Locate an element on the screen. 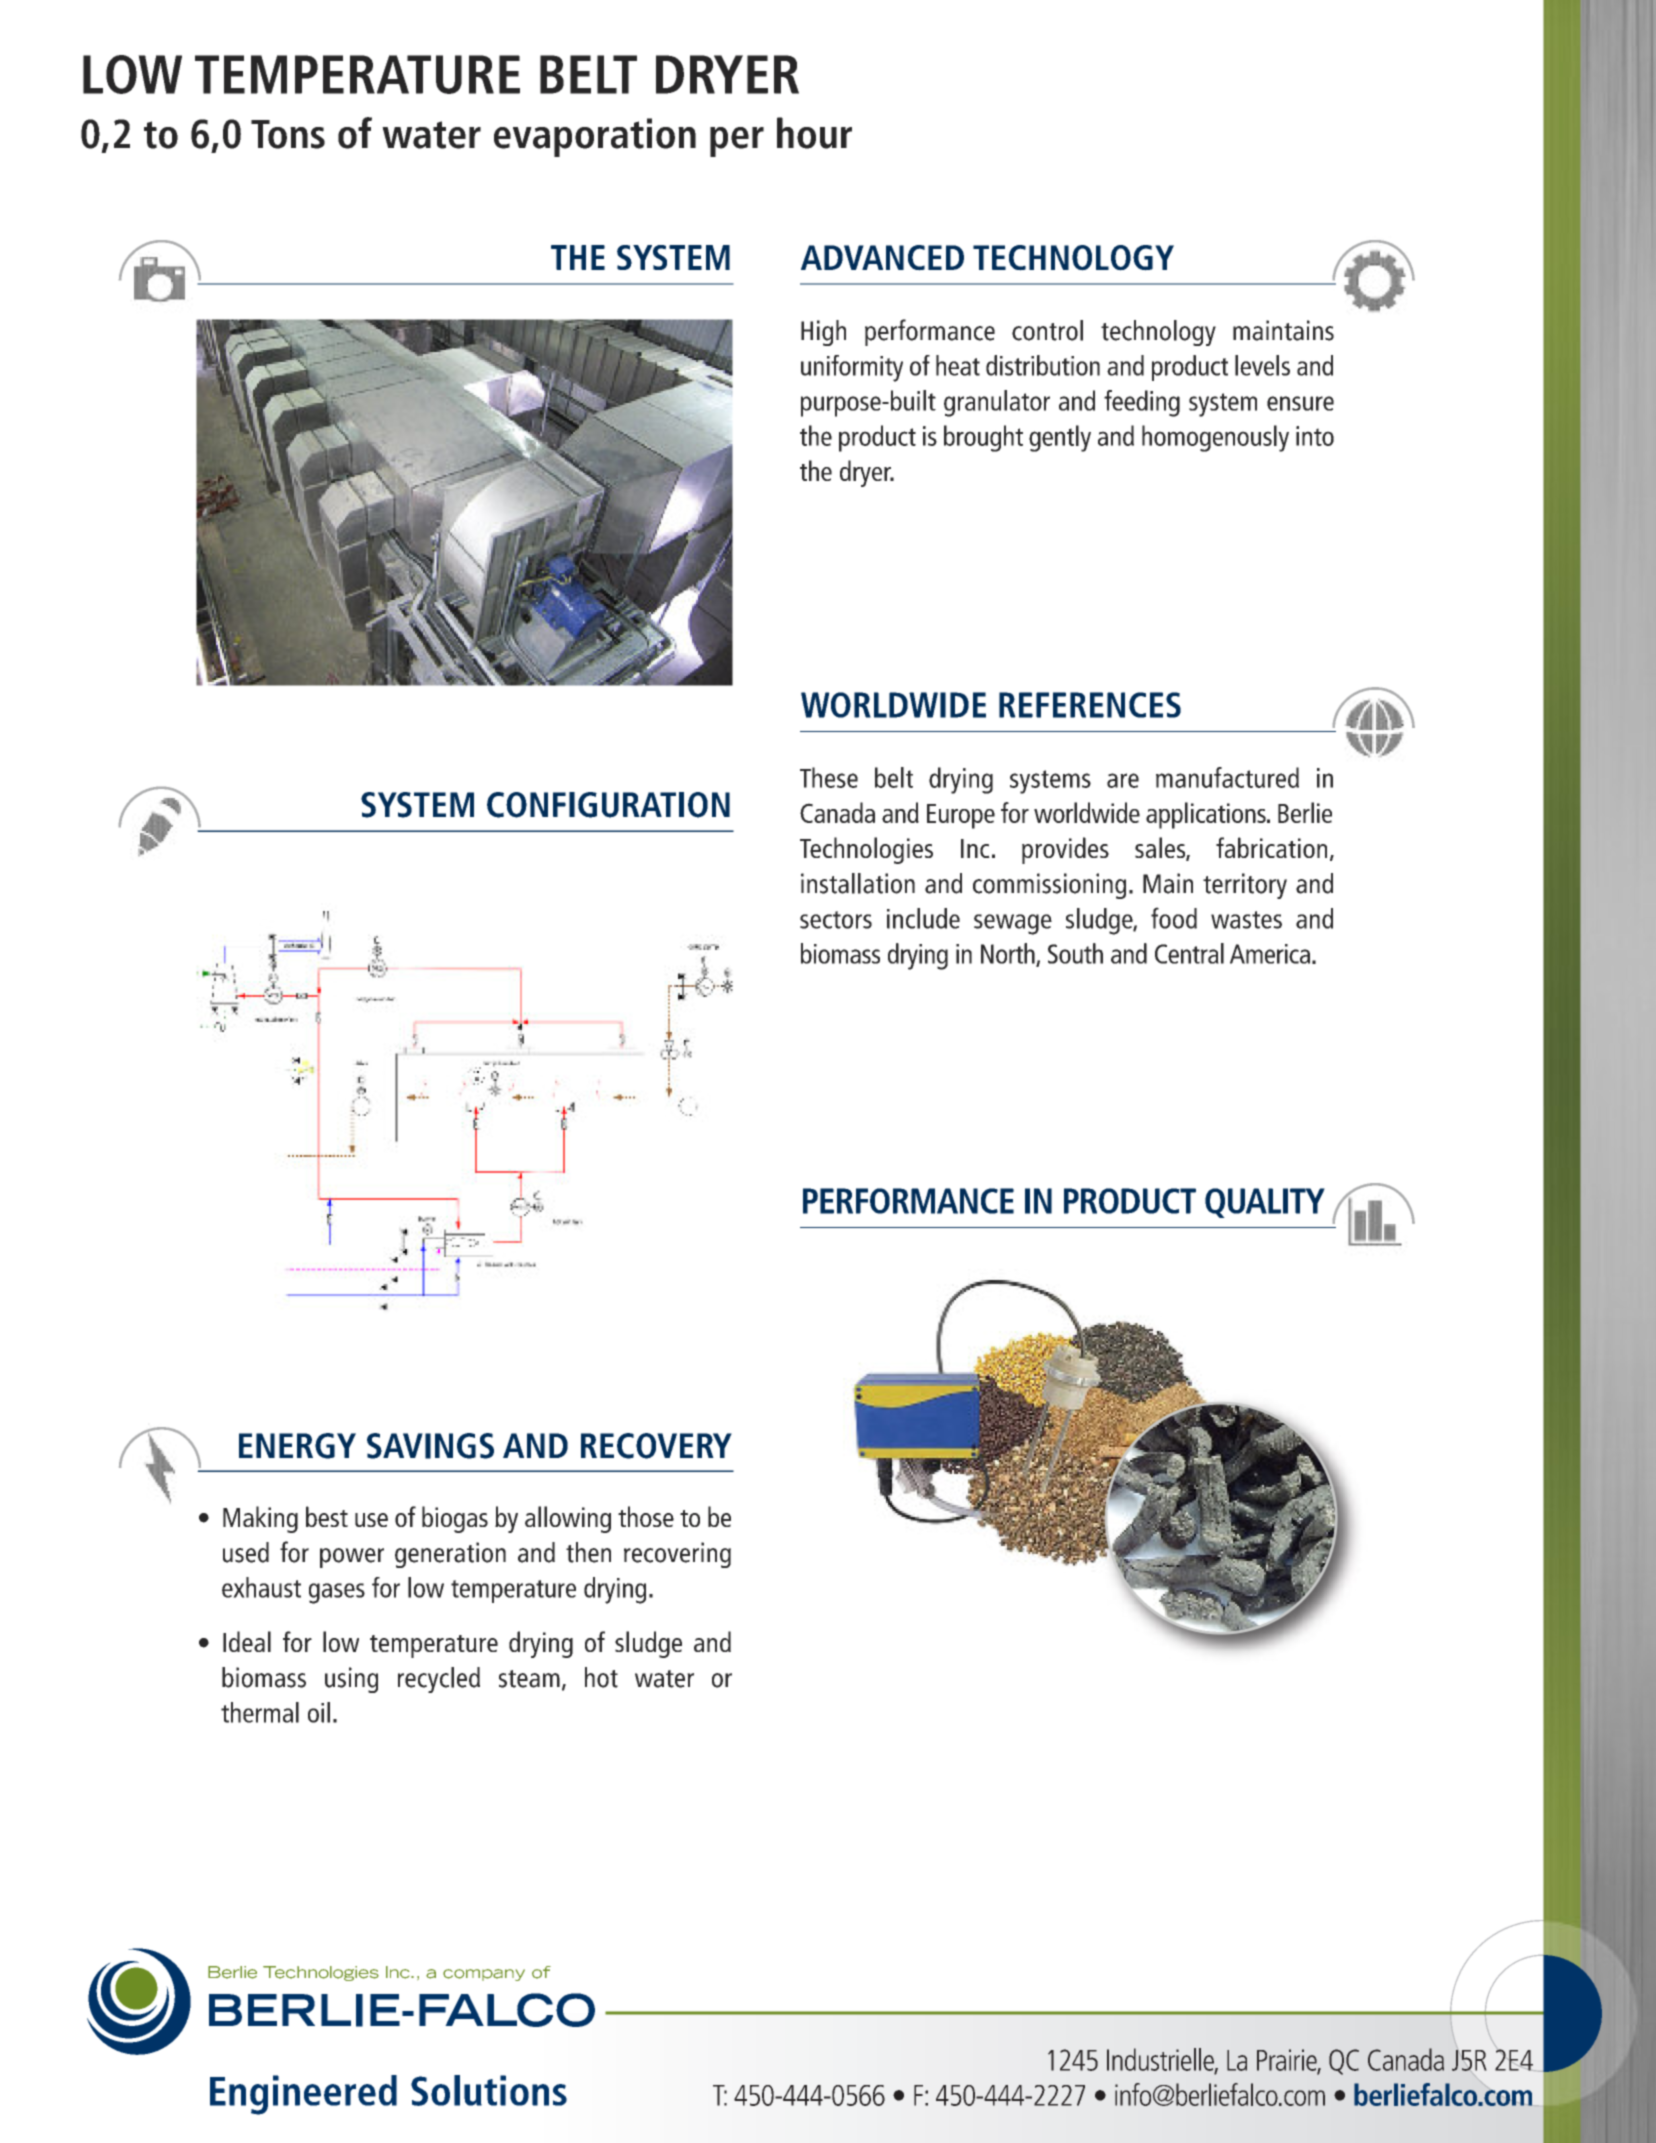 This screenshot has height=2143, width=1656. These is located at coordinates (829, 777).
